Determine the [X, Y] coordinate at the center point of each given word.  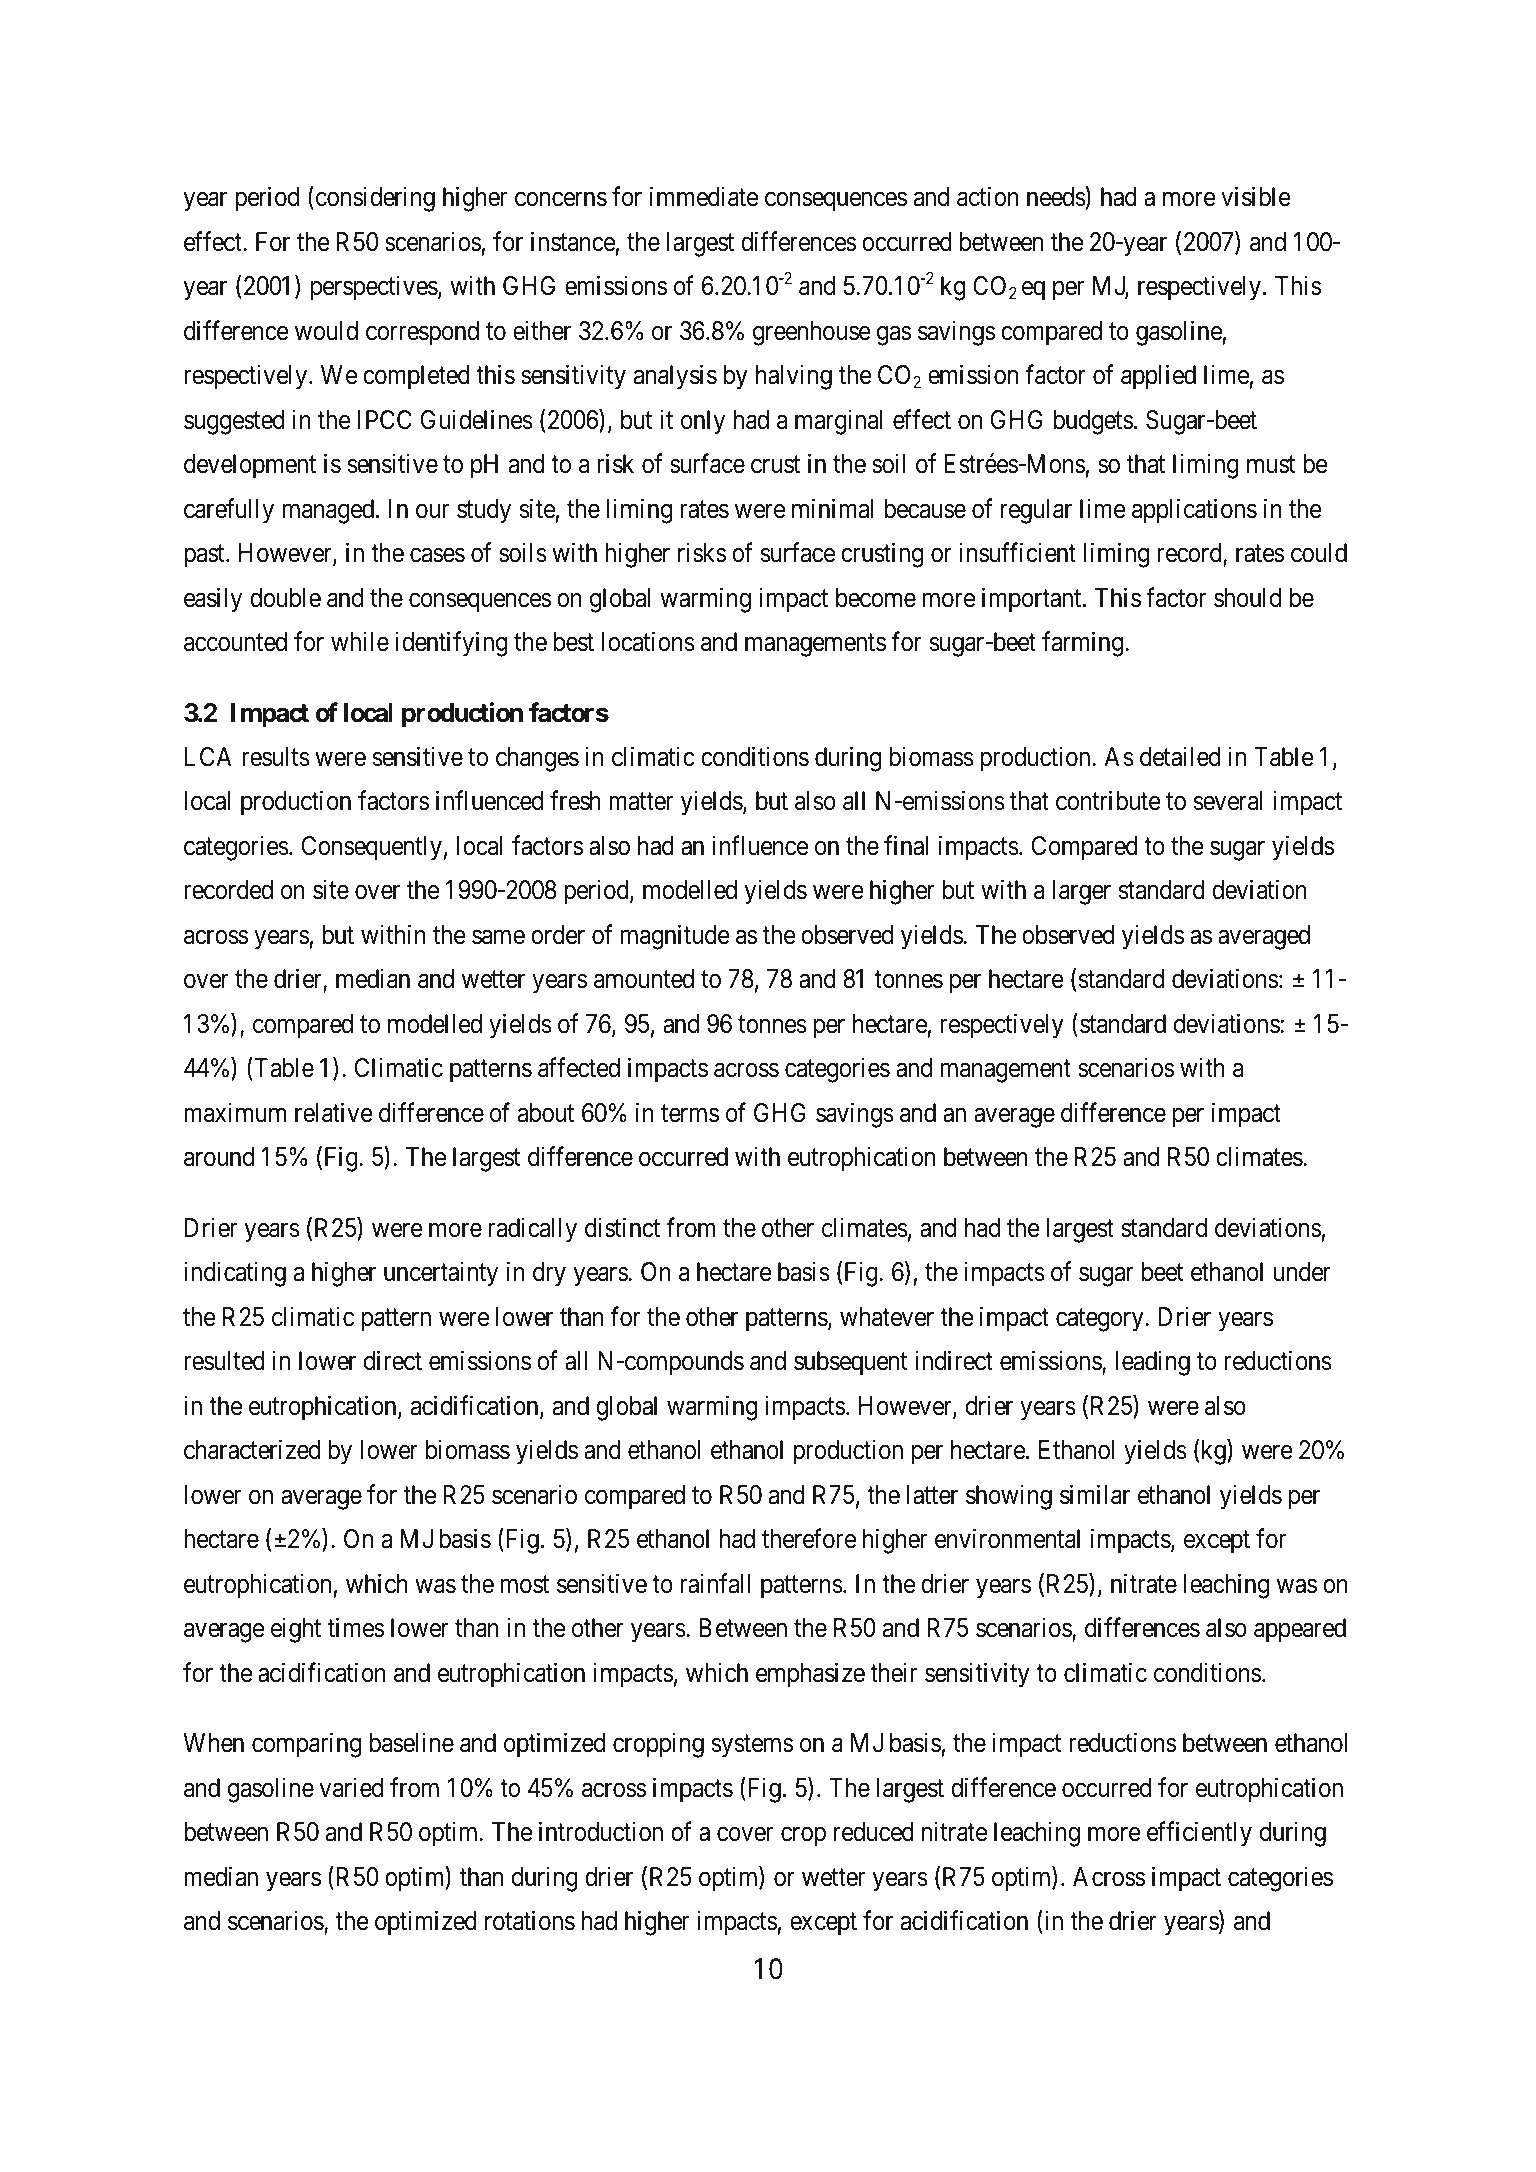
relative [334, 1112]
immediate [704, 197]
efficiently [1199, 1834]
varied [351, 1787]
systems [752, 1746]
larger [1081, 892]
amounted [644, 979]
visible [1256, 197]
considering [374, 199]
